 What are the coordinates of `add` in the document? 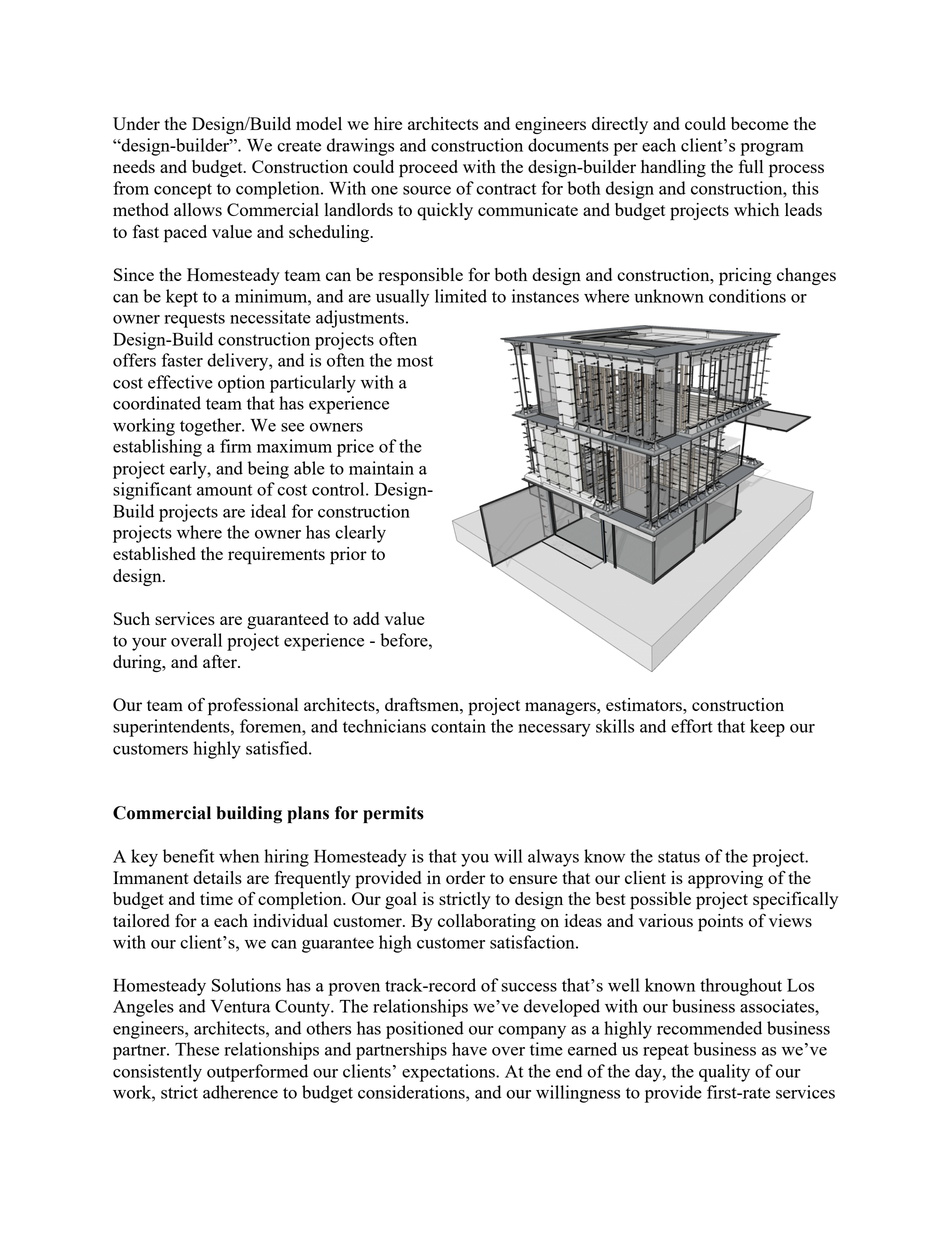 It's located at (366, 618).
